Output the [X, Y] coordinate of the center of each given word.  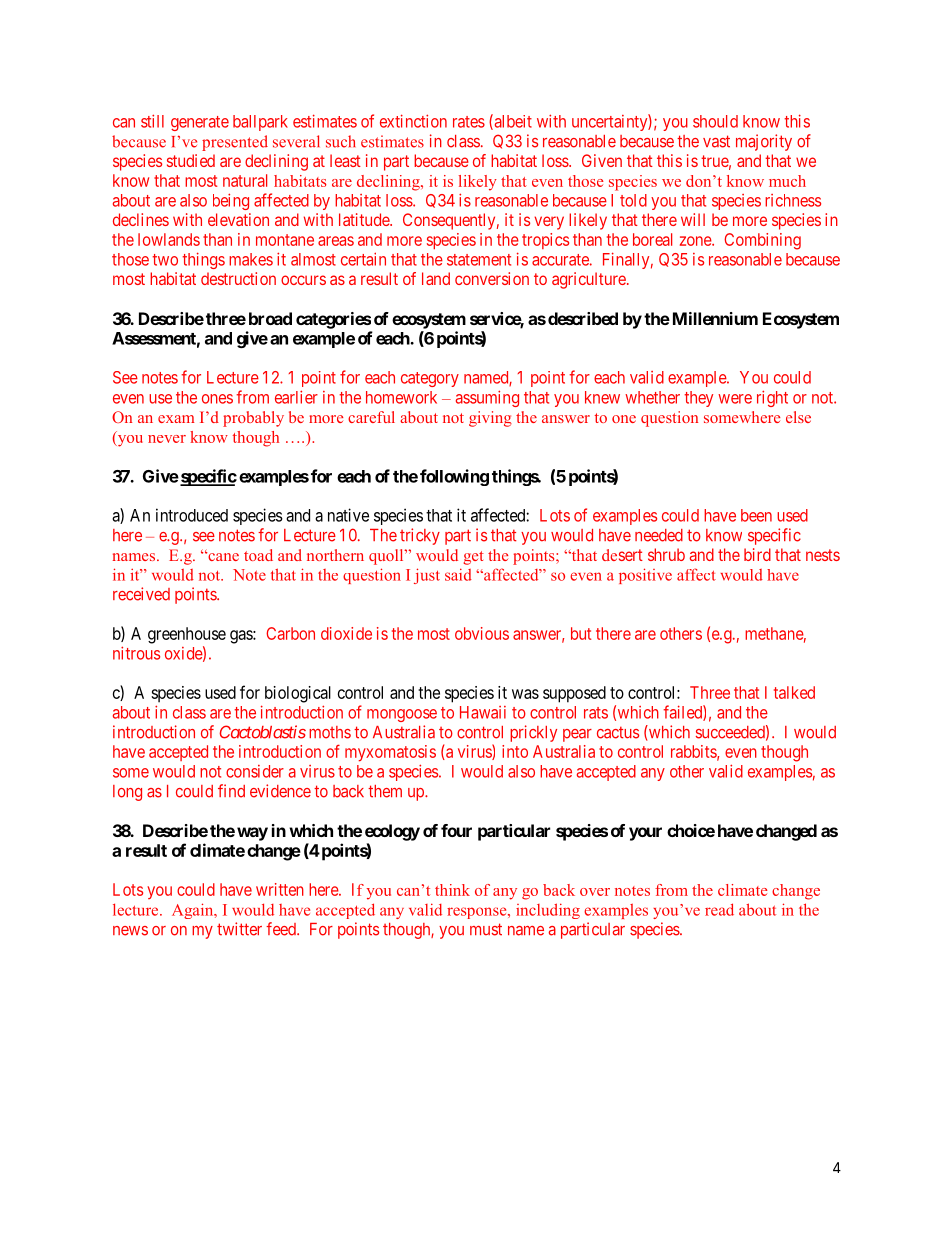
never [167, 439]
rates [469, 122]
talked [794, 692]
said [458, 574]
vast [716, 141]
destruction [238, 278]
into [515, 751]
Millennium [715, 318]
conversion [492, 278]
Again [194, 911]
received [141, 594]
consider [255, 771]
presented [235, 143]
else [798, 417]
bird [757, 554]
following [454, 477]
